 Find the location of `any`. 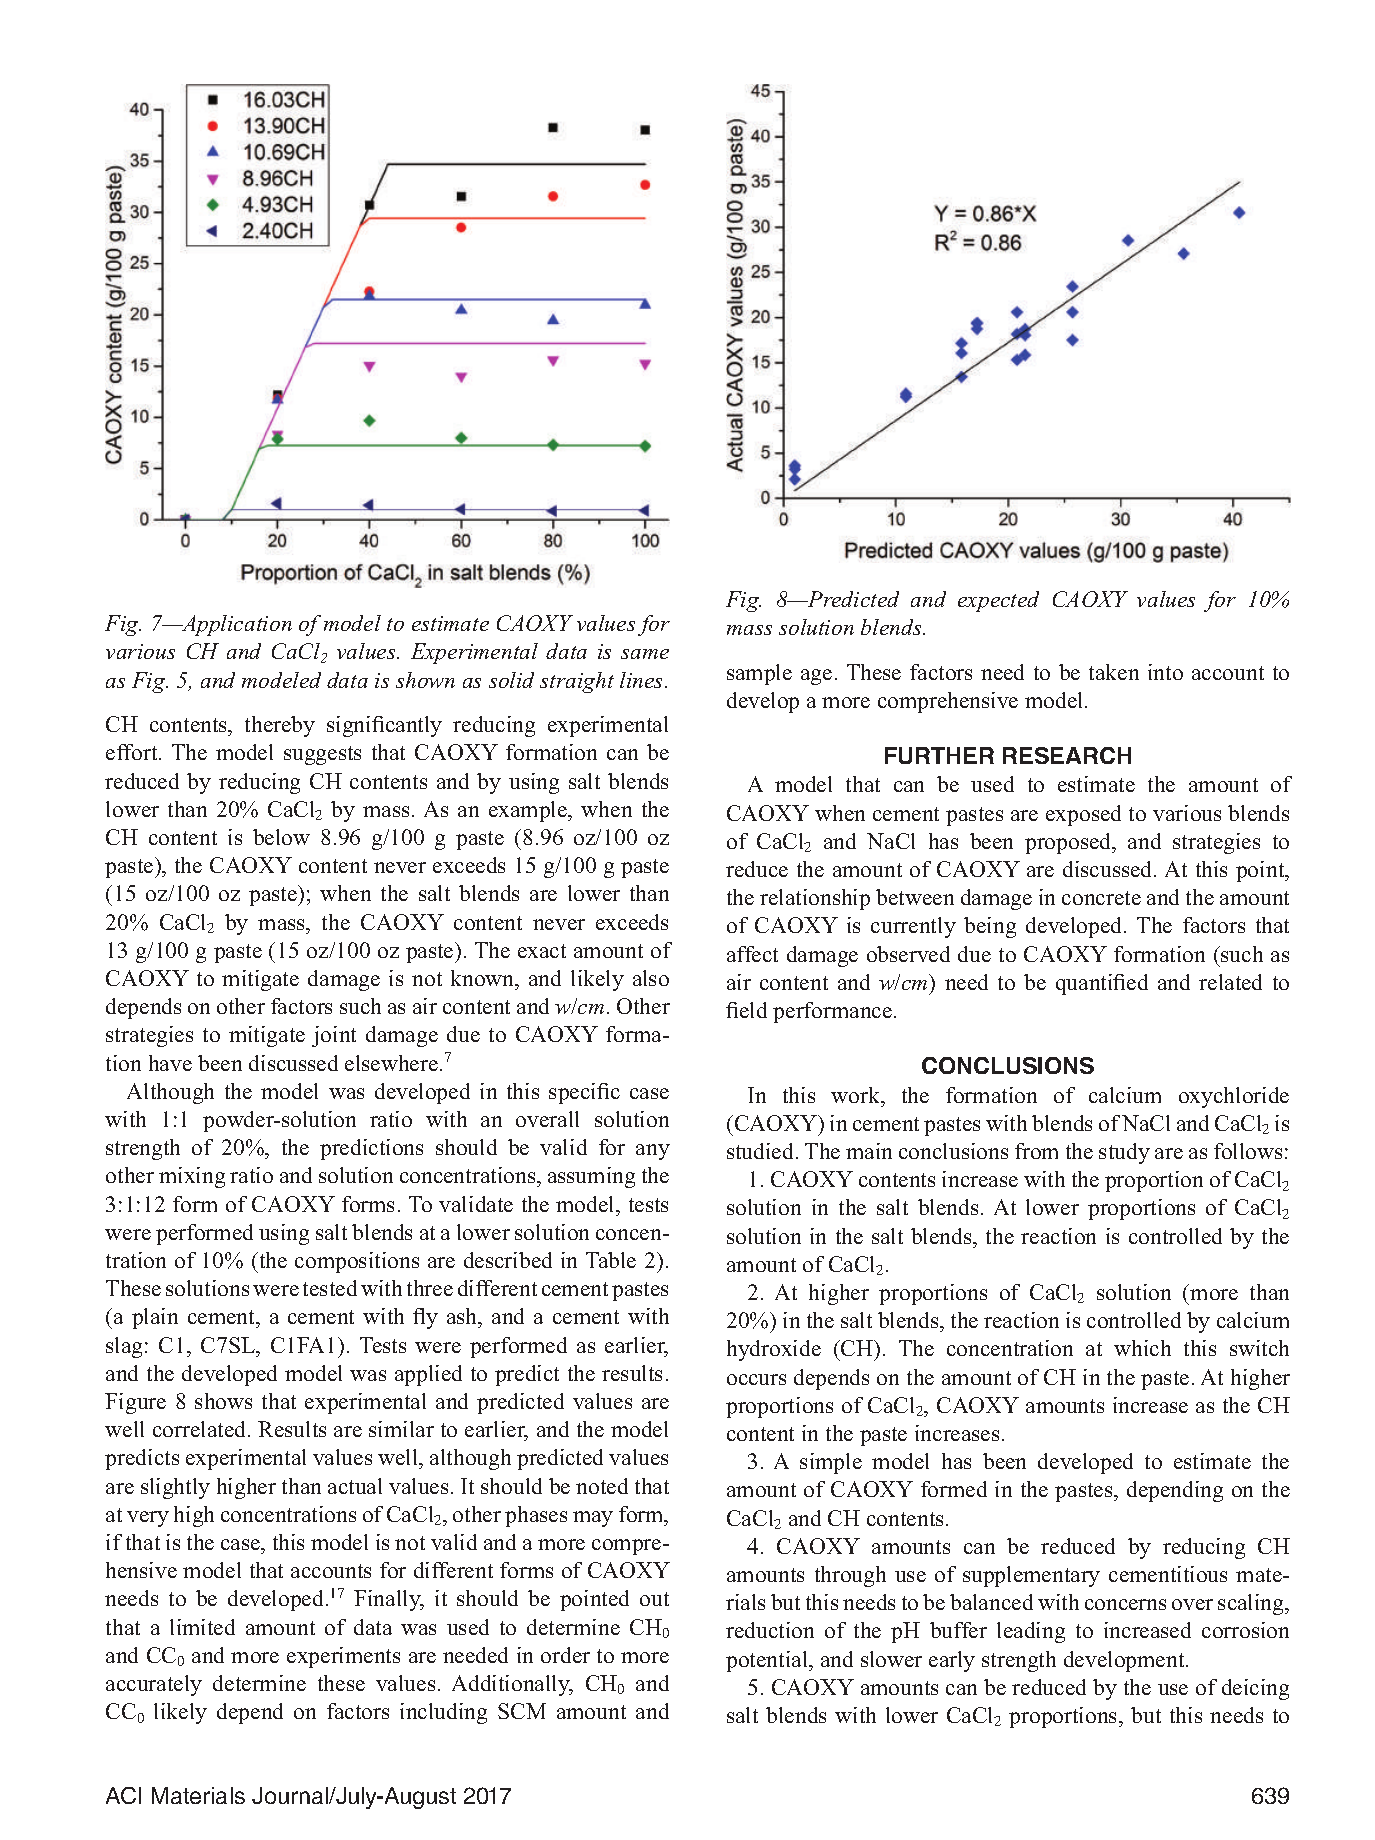

any is located at coordinates (653, 1152).
